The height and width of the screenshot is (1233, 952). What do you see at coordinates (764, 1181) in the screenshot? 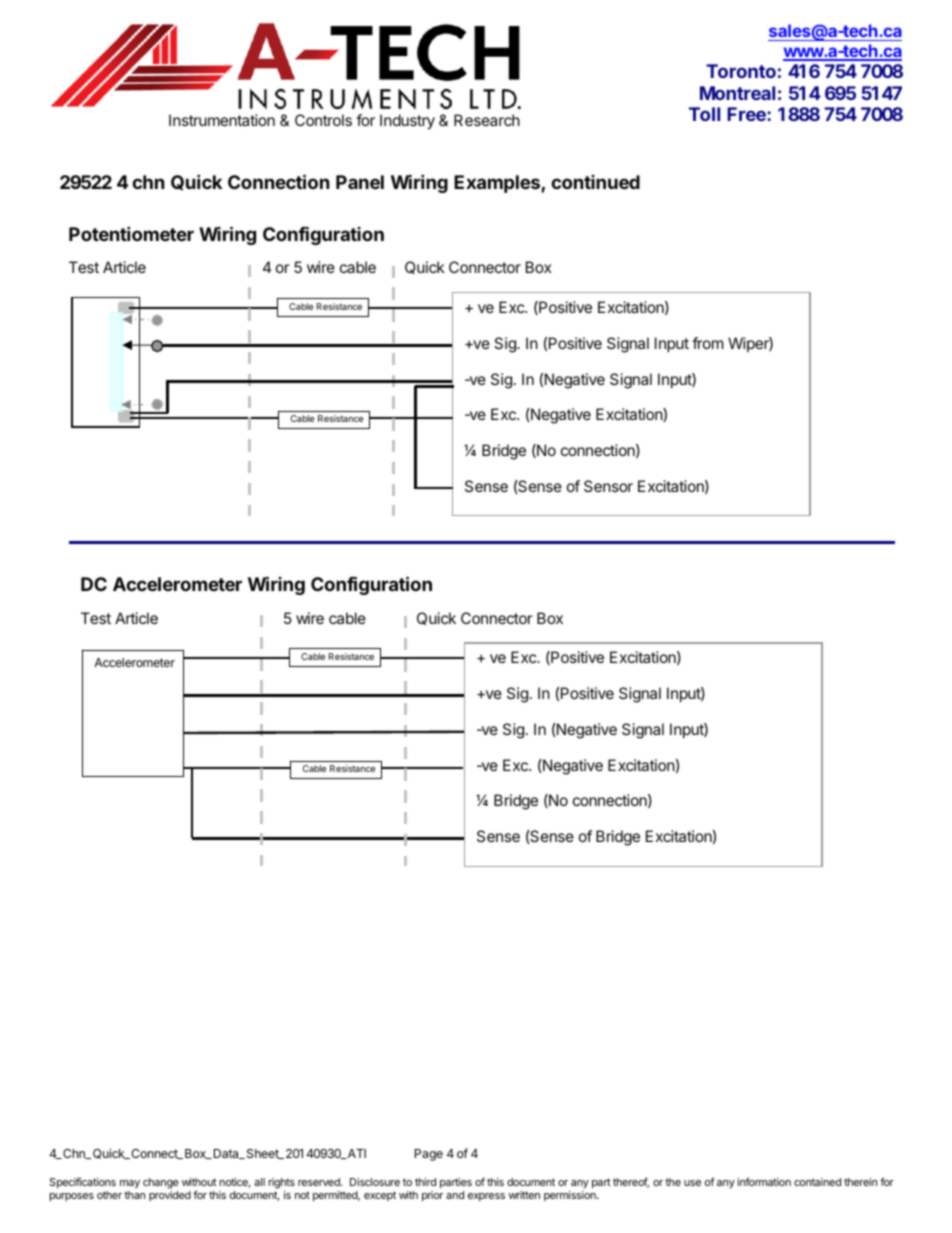
I see `information` at bounding box center [764, 1181].
